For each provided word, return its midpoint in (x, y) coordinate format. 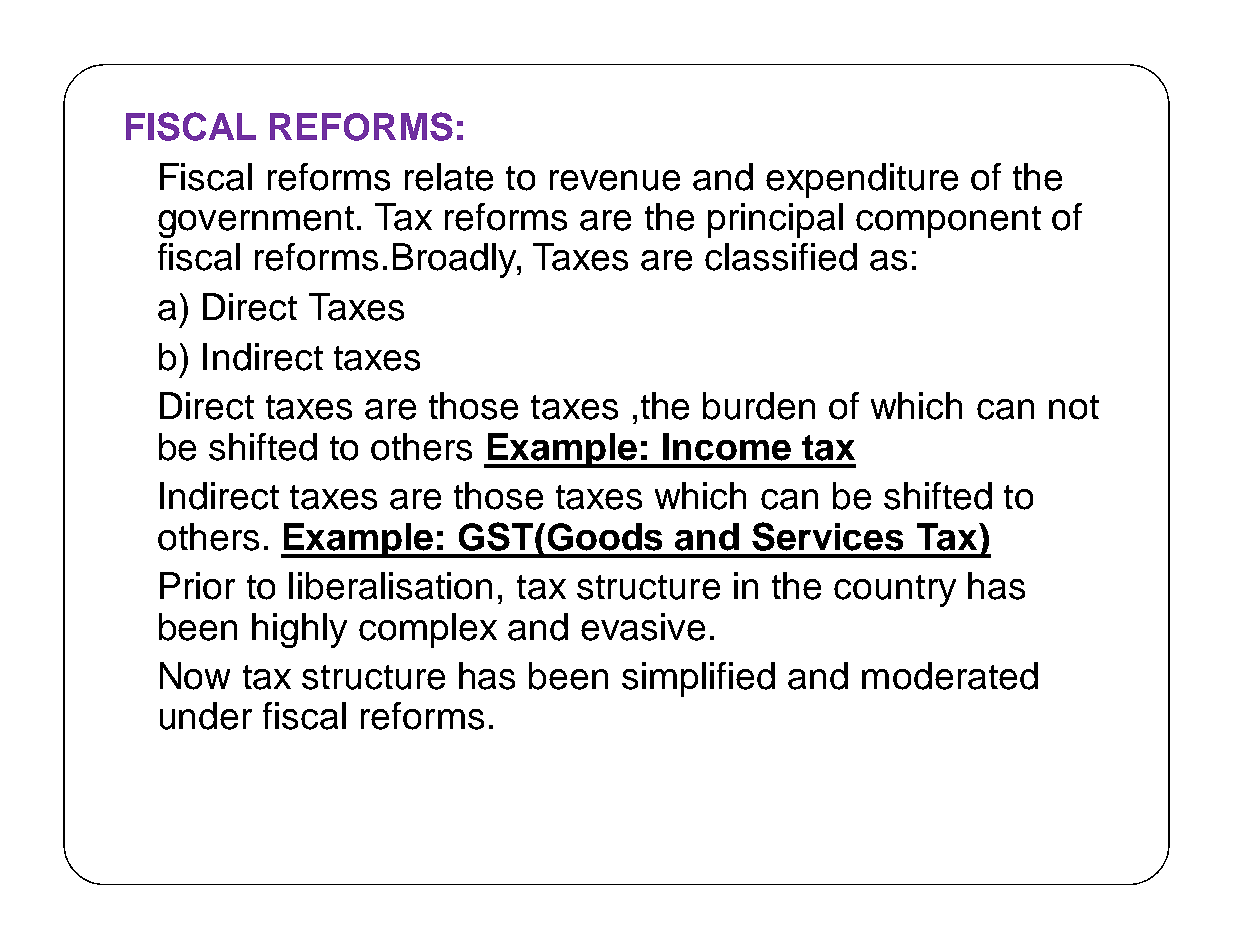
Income (727, 447)
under (206, 716)
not (1074, 407)
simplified (698, 679)
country (895, 591)
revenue (615, 180)
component (948, 222)
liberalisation (390, 586)
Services (827, 536)
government (256, 222)
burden (759, 406)
